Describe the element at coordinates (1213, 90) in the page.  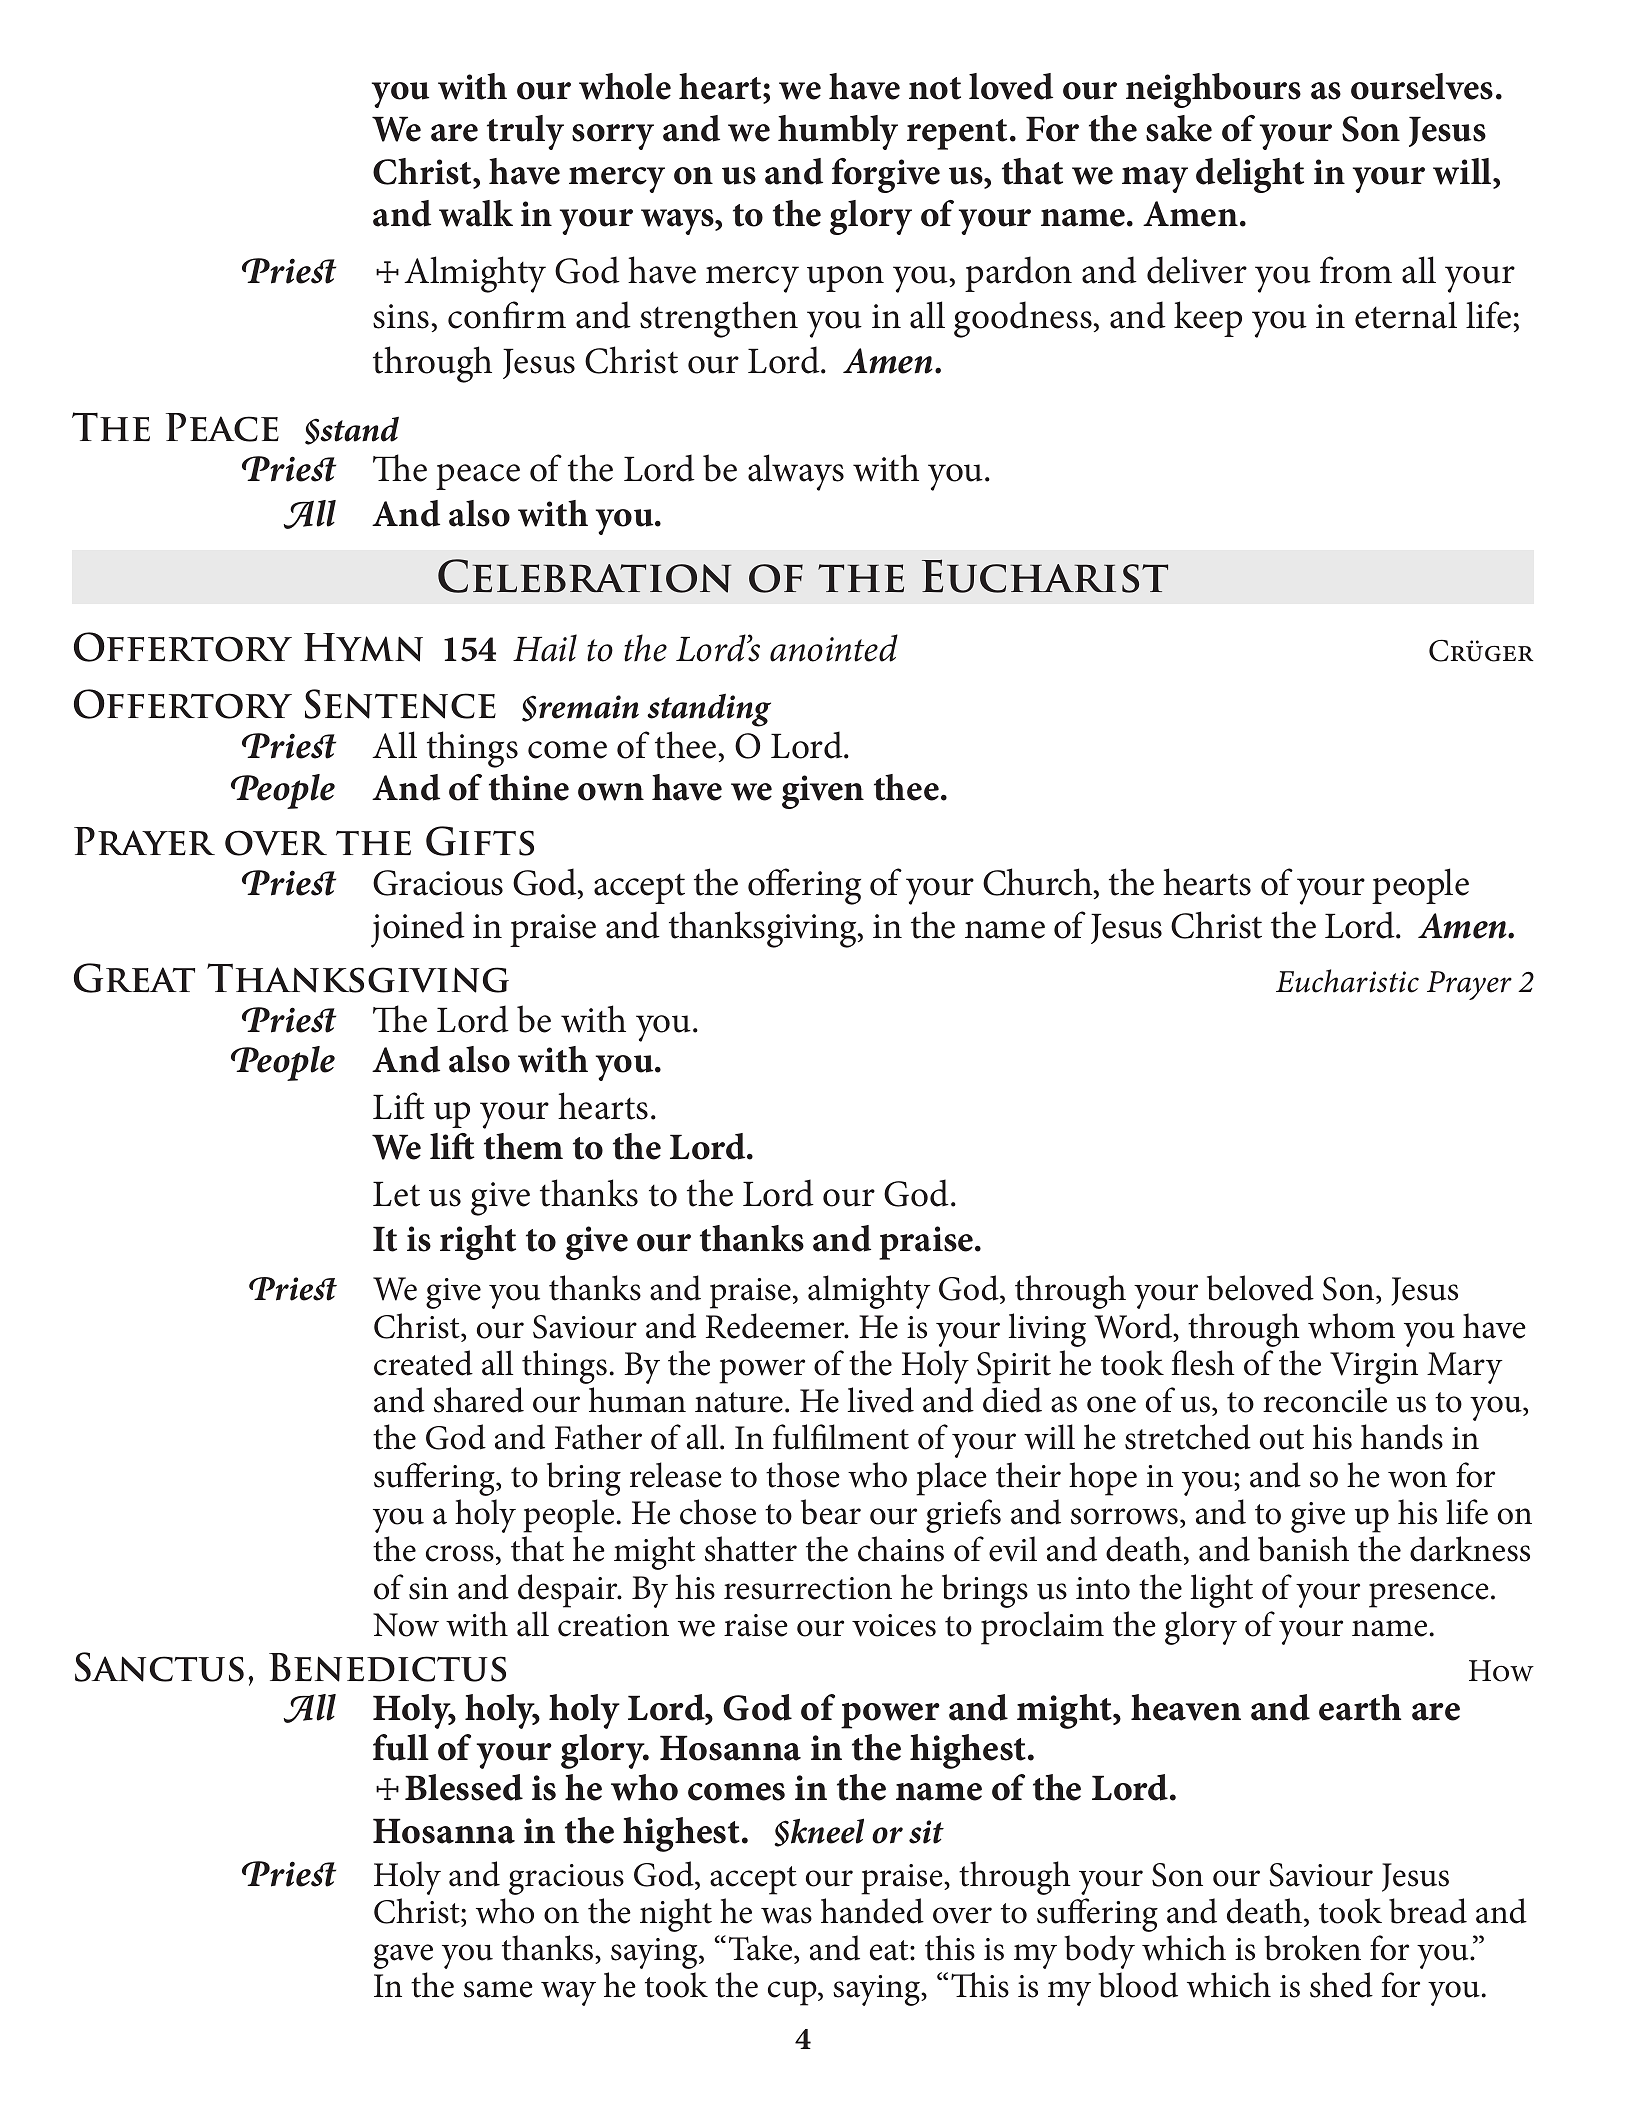
I see `neighbours` at that location.
